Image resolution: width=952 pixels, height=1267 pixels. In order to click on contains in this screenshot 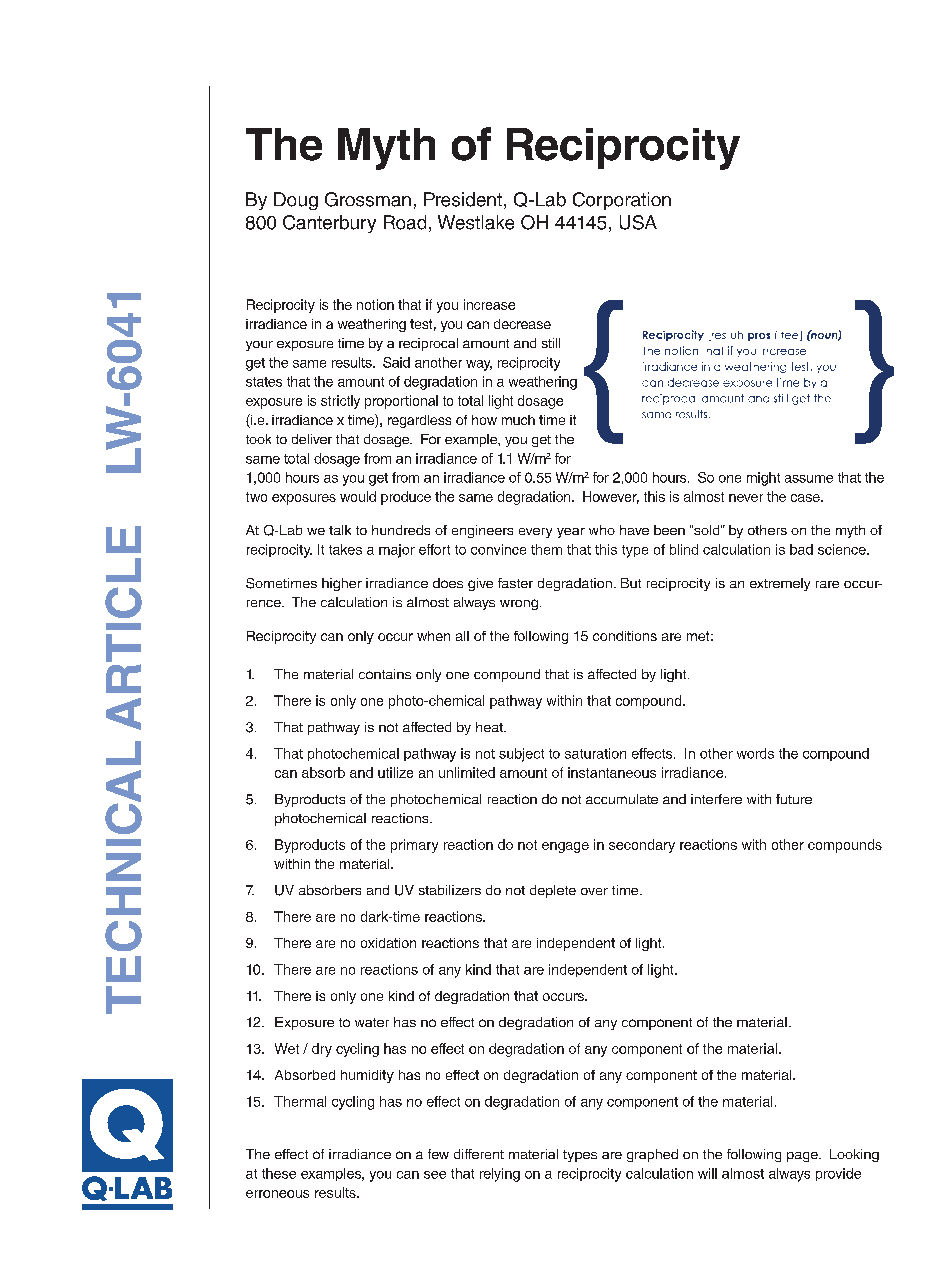, I will do `click(385, 674)`.
